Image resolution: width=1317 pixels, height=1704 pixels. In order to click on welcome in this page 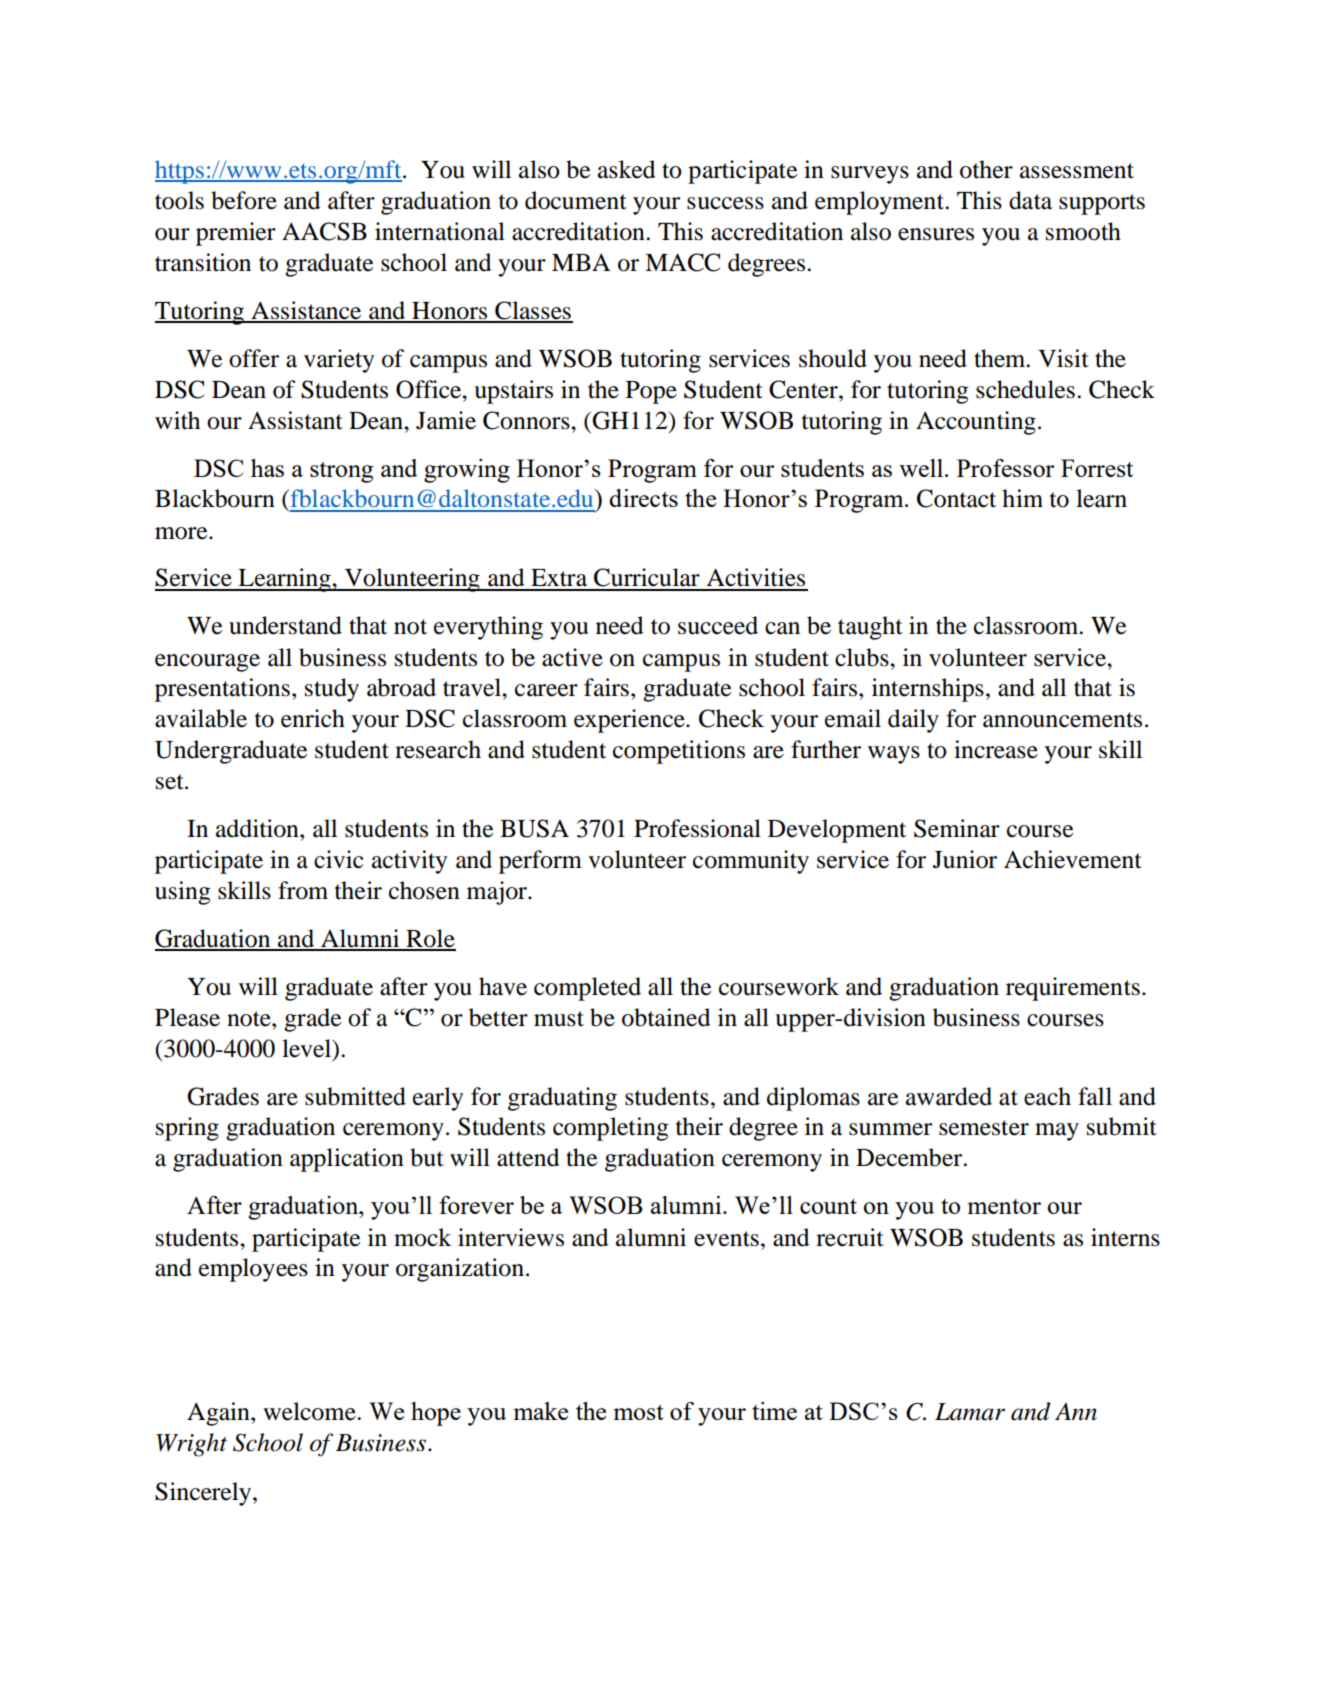, I will do `click(310, 1411)`.
